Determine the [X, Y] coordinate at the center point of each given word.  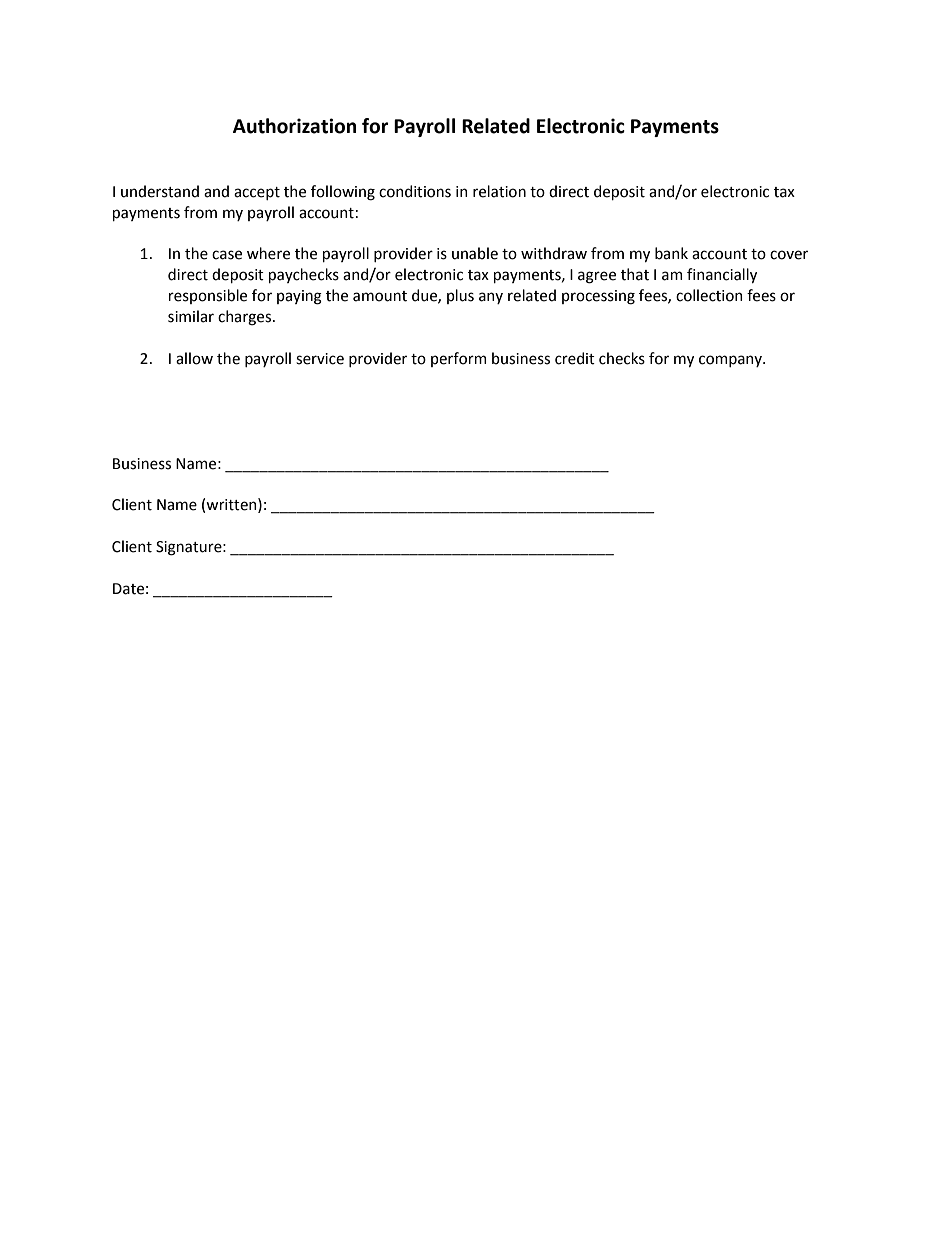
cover [789, 255]
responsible [208, 296]
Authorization [294, 126]
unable [475, 253]
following [343, 193]
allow [194, 358]
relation [499, 191]
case [227, 255]
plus [460, 296]
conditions [415, 191]
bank [671, 253]
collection [709, 295]
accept [257, 193]
